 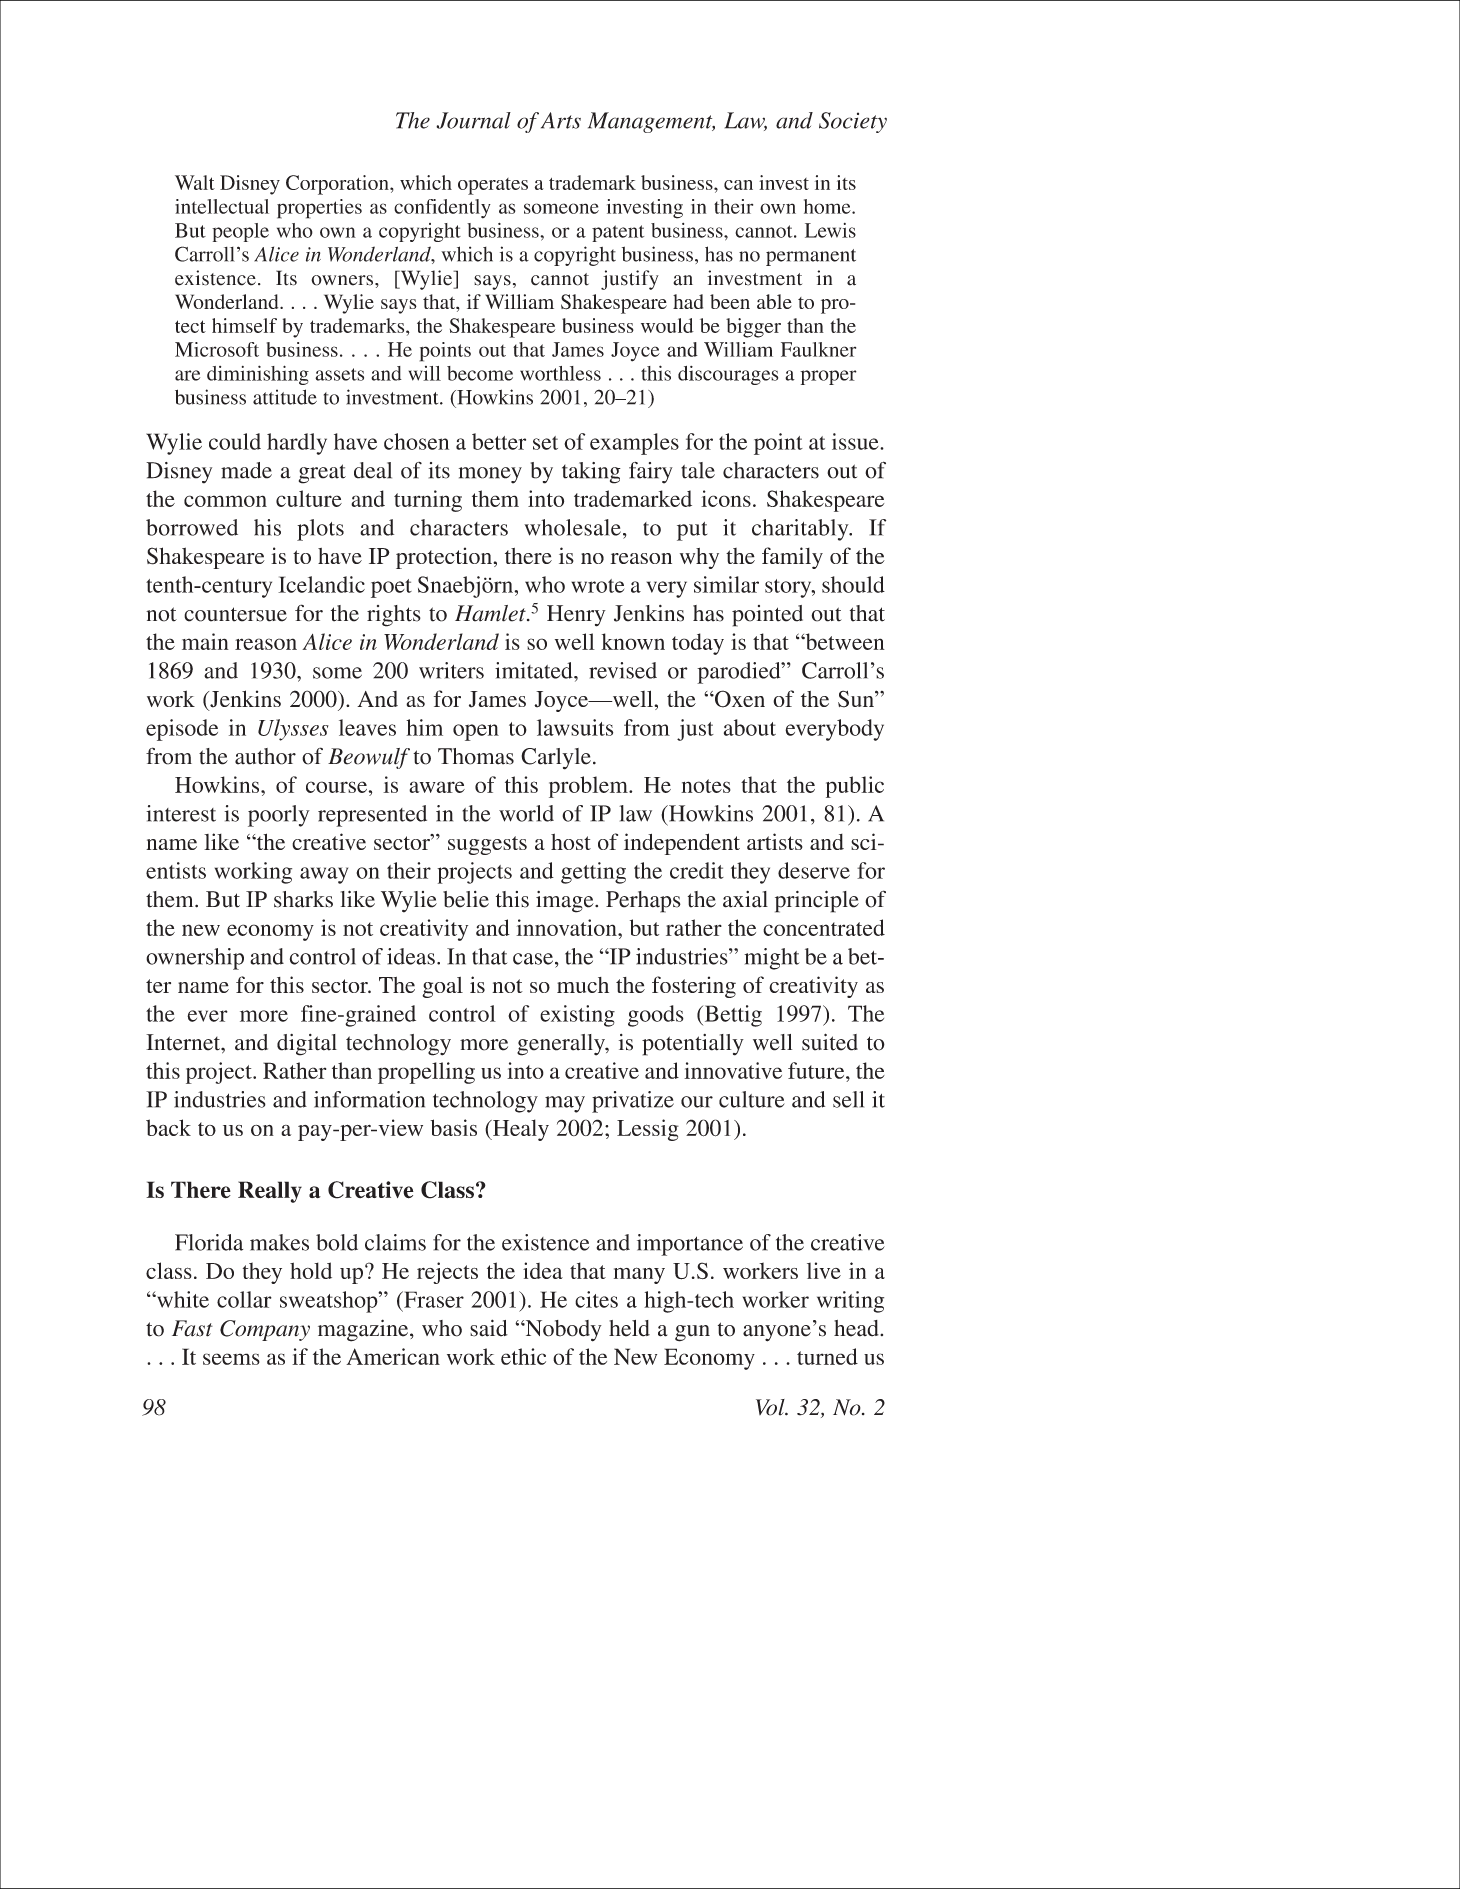 I want to click on intellectual, so click(x=222, y=206).
